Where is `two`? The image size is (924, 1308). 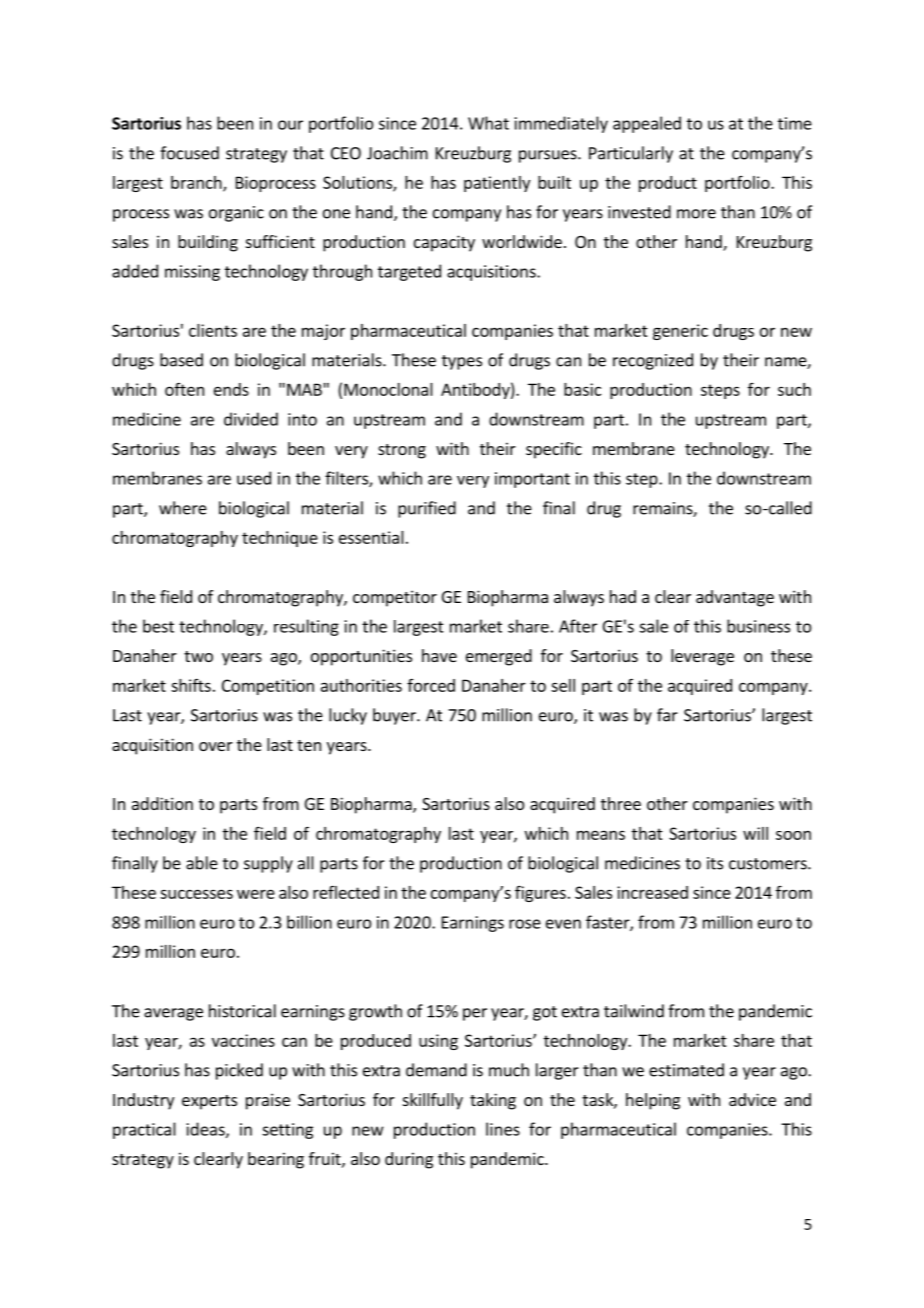 two is located at coordinates (198, 656).
